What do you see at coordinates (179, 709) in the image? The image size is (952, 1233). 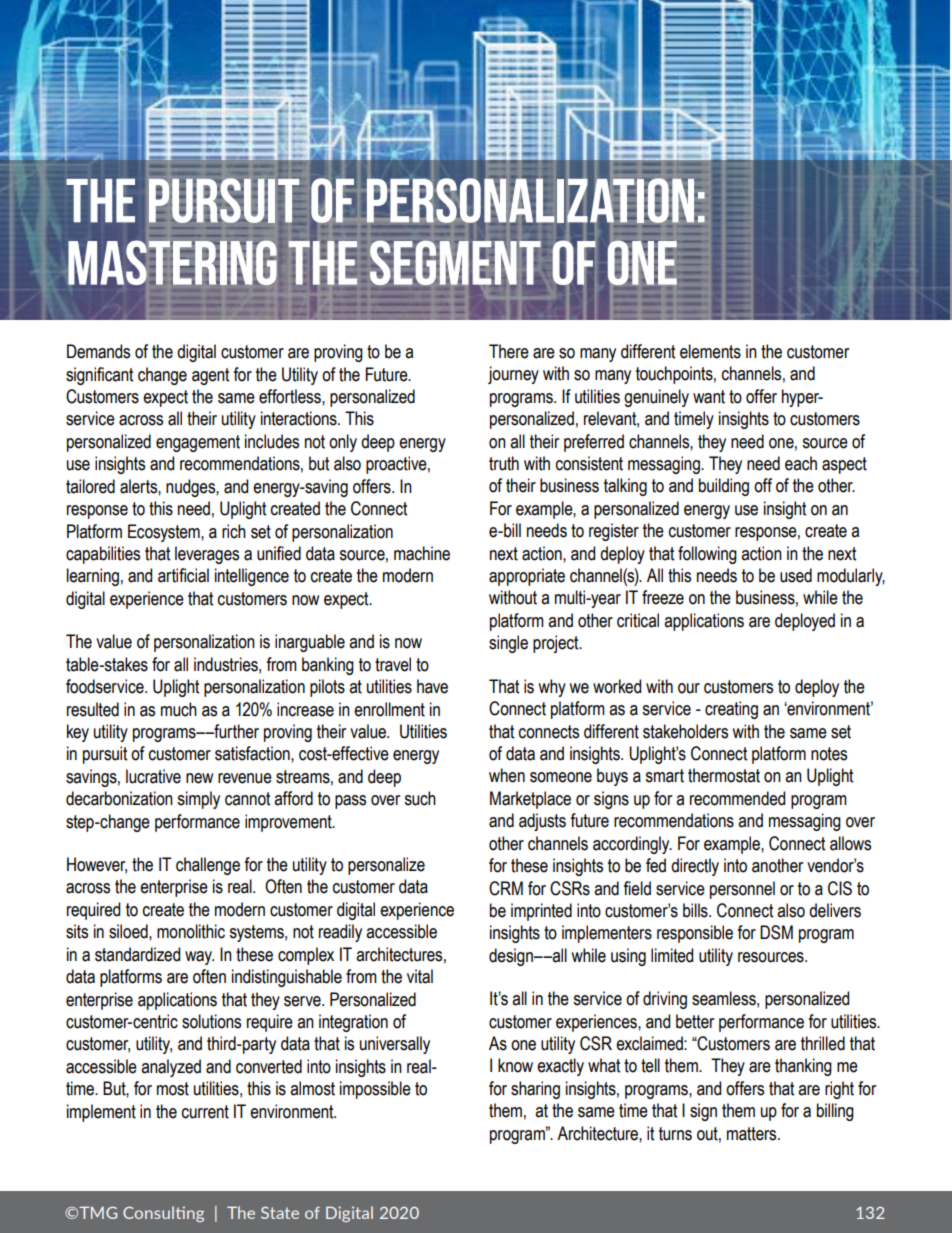 I see `much` at bounding box center [179, 709].
